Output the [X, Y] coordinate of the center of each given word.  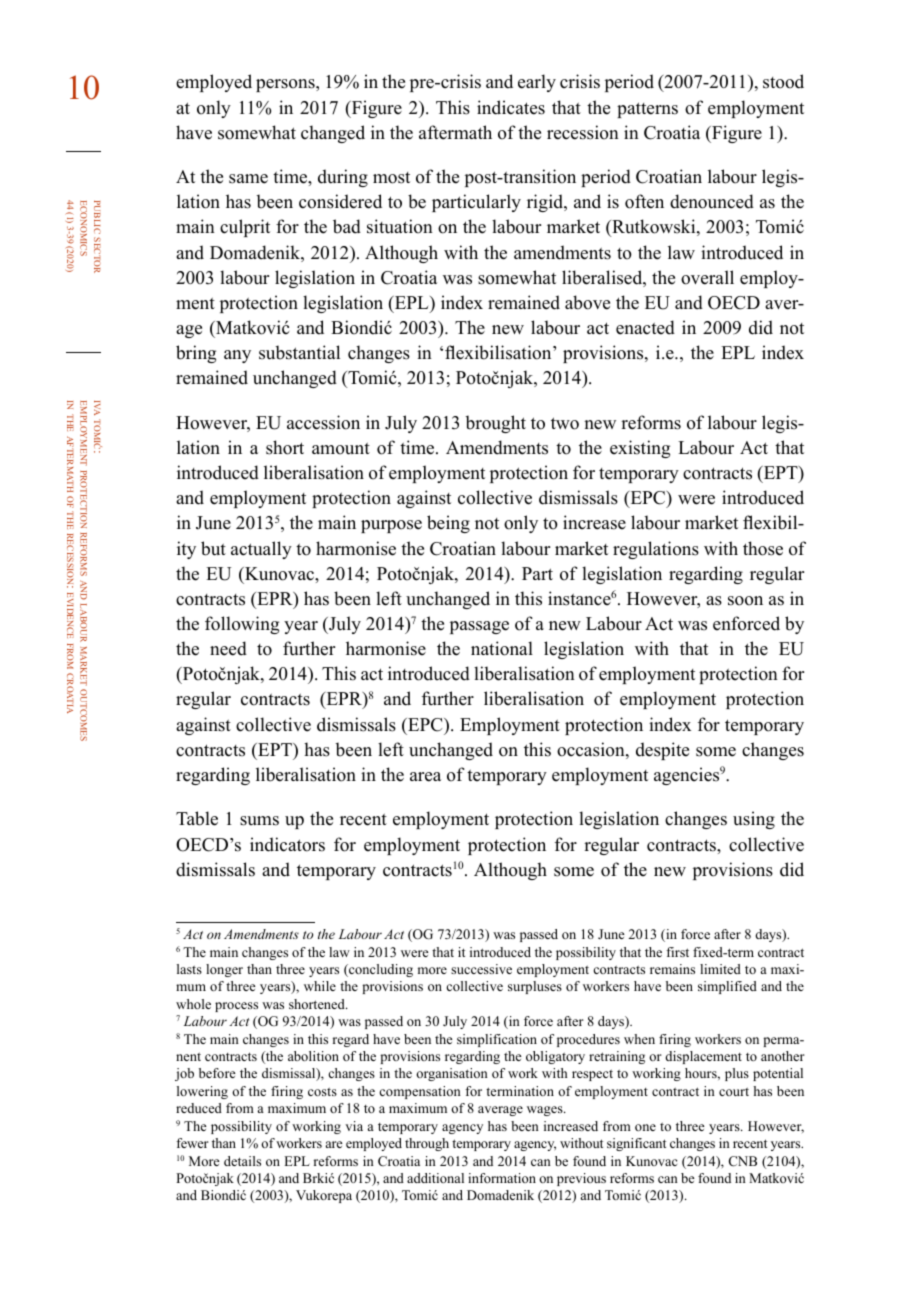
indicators [287, 844]
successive [481, 969]
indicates [511, 107]
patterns [647, 110]
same [248, 179]
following [242, 625]
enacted [645, 327]
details [242, 1161]
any [237, 356]
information [502, 1178]
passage [479, 627]
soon [745, 601]
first [677, 952]
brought [495, 424]
